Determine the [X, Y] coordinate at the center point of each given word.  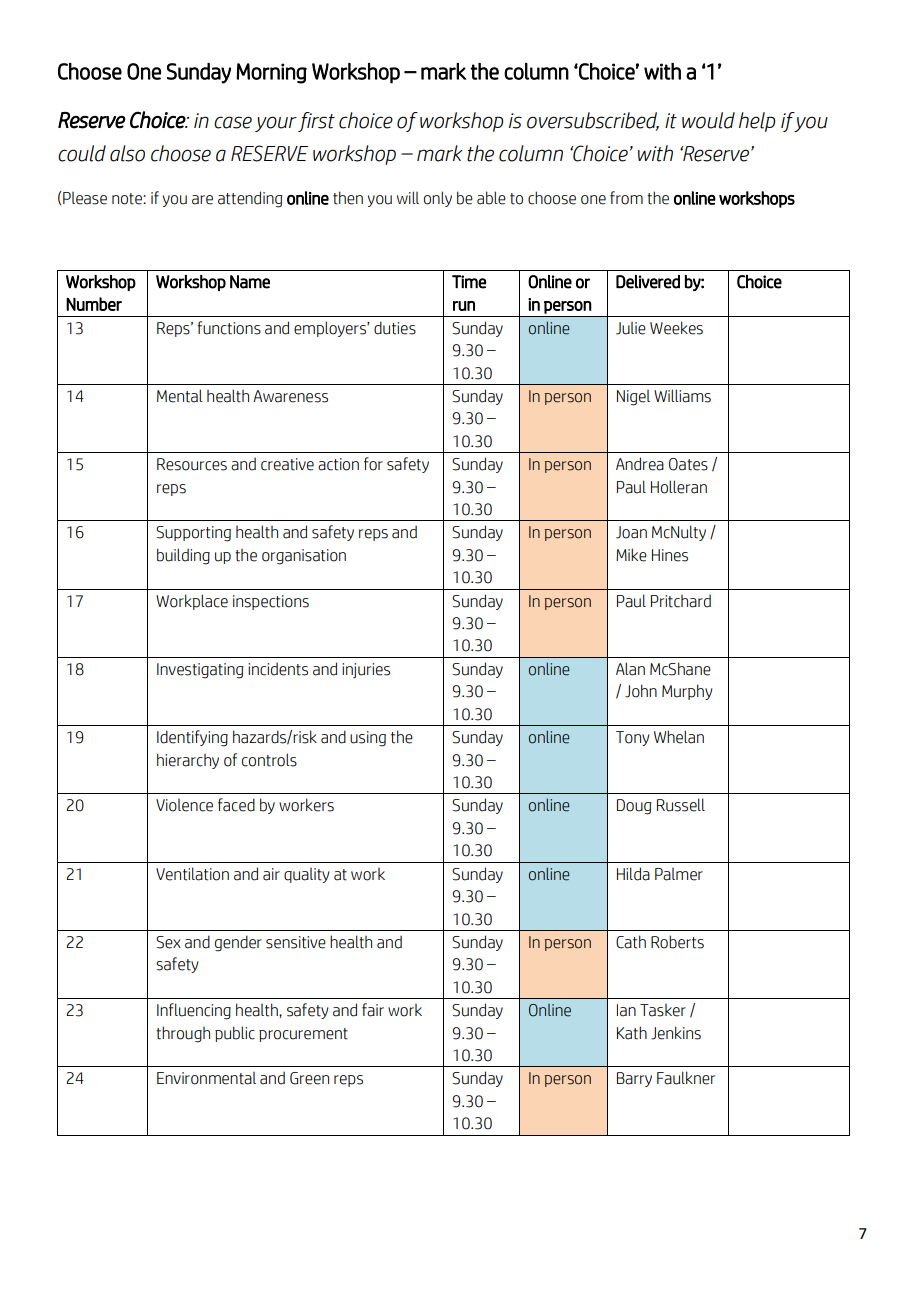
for [373, 464]
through [183, 1034]
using [368, 739]
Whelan [679, 737]
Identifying [192, 738]
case [233, 122]
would [708, 120]
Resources [192, 464]
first [316, 122]
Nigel [633, 398]
